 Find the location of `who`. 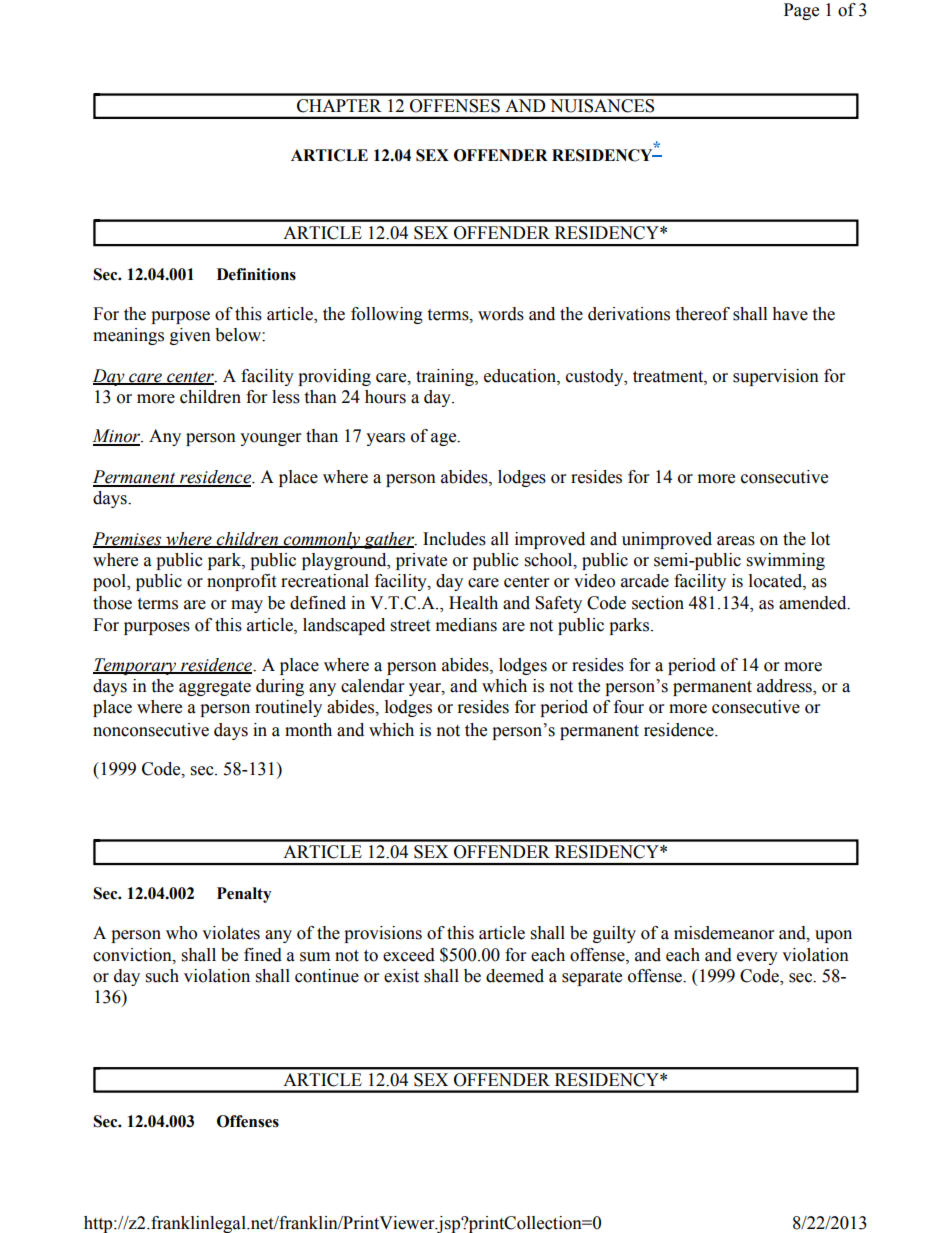

who is located at coordinates (181, 933).
